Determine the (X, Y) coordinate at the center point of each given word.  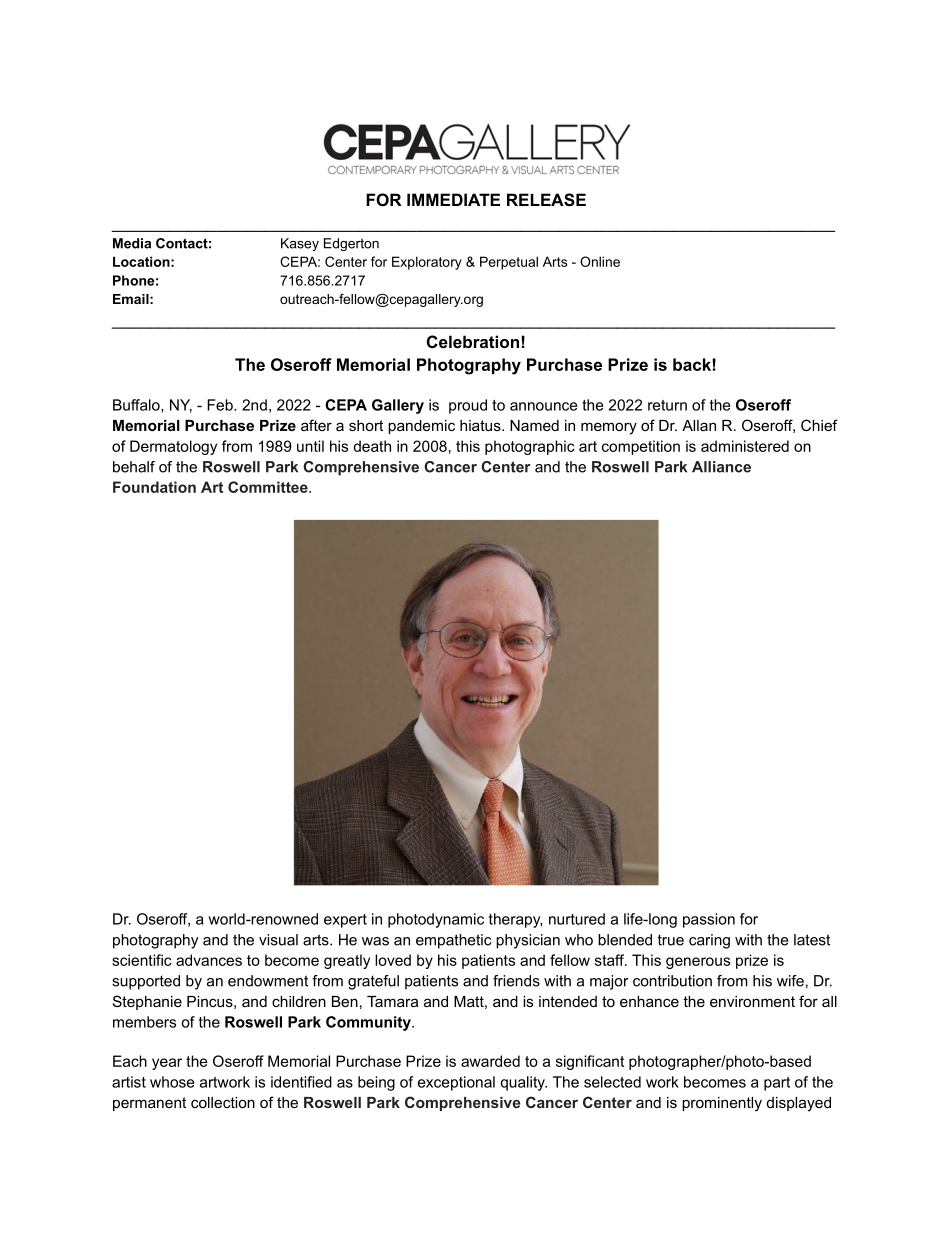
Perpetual (509, 263)
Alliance (721, 467)
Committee (269, 487)
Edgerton (351, 244)
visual (278, 940)
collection (223, 1102)
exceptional (456, 1083)
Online (600, 261)
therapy (515, 920)
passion (709, 920)
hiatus (481, 425)
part (777, 1084)
